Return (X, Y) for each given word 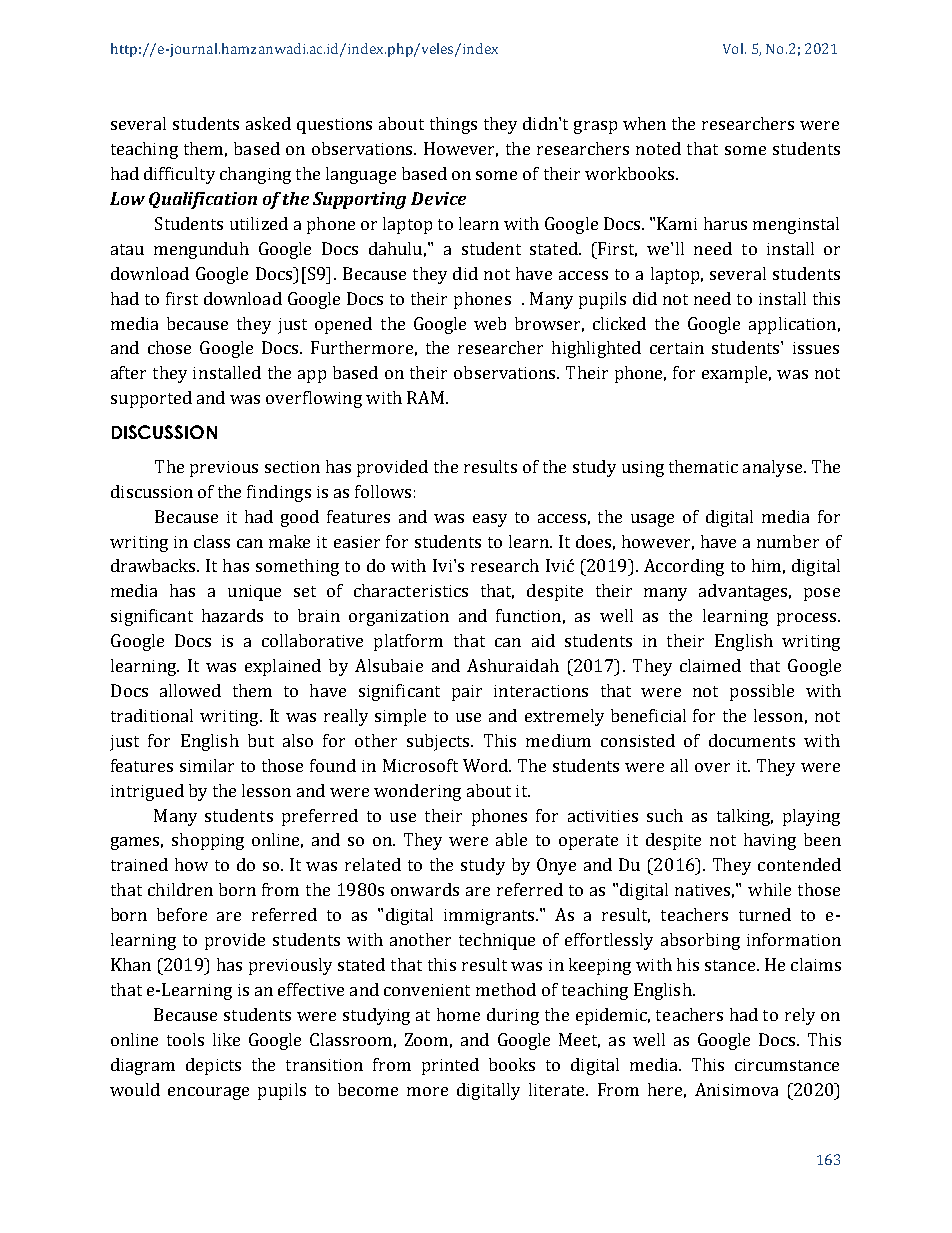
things (453, 125)
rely (800, 1016)
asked (268, 123)
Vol (734, 48)
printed (450, 1066)
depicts (213, 1066)
